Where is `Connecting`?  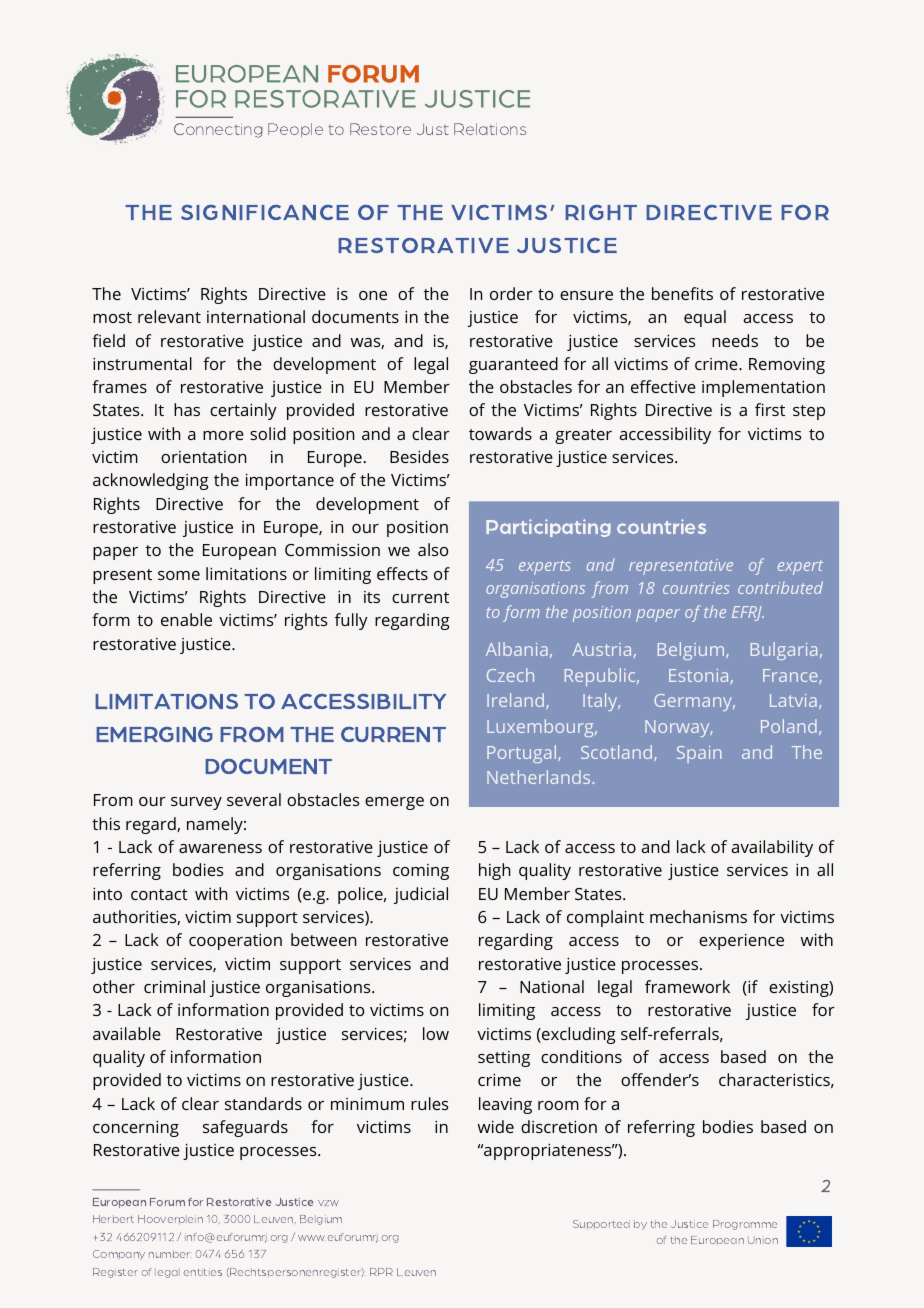 Connecting is located at coordinates (218, 130).
